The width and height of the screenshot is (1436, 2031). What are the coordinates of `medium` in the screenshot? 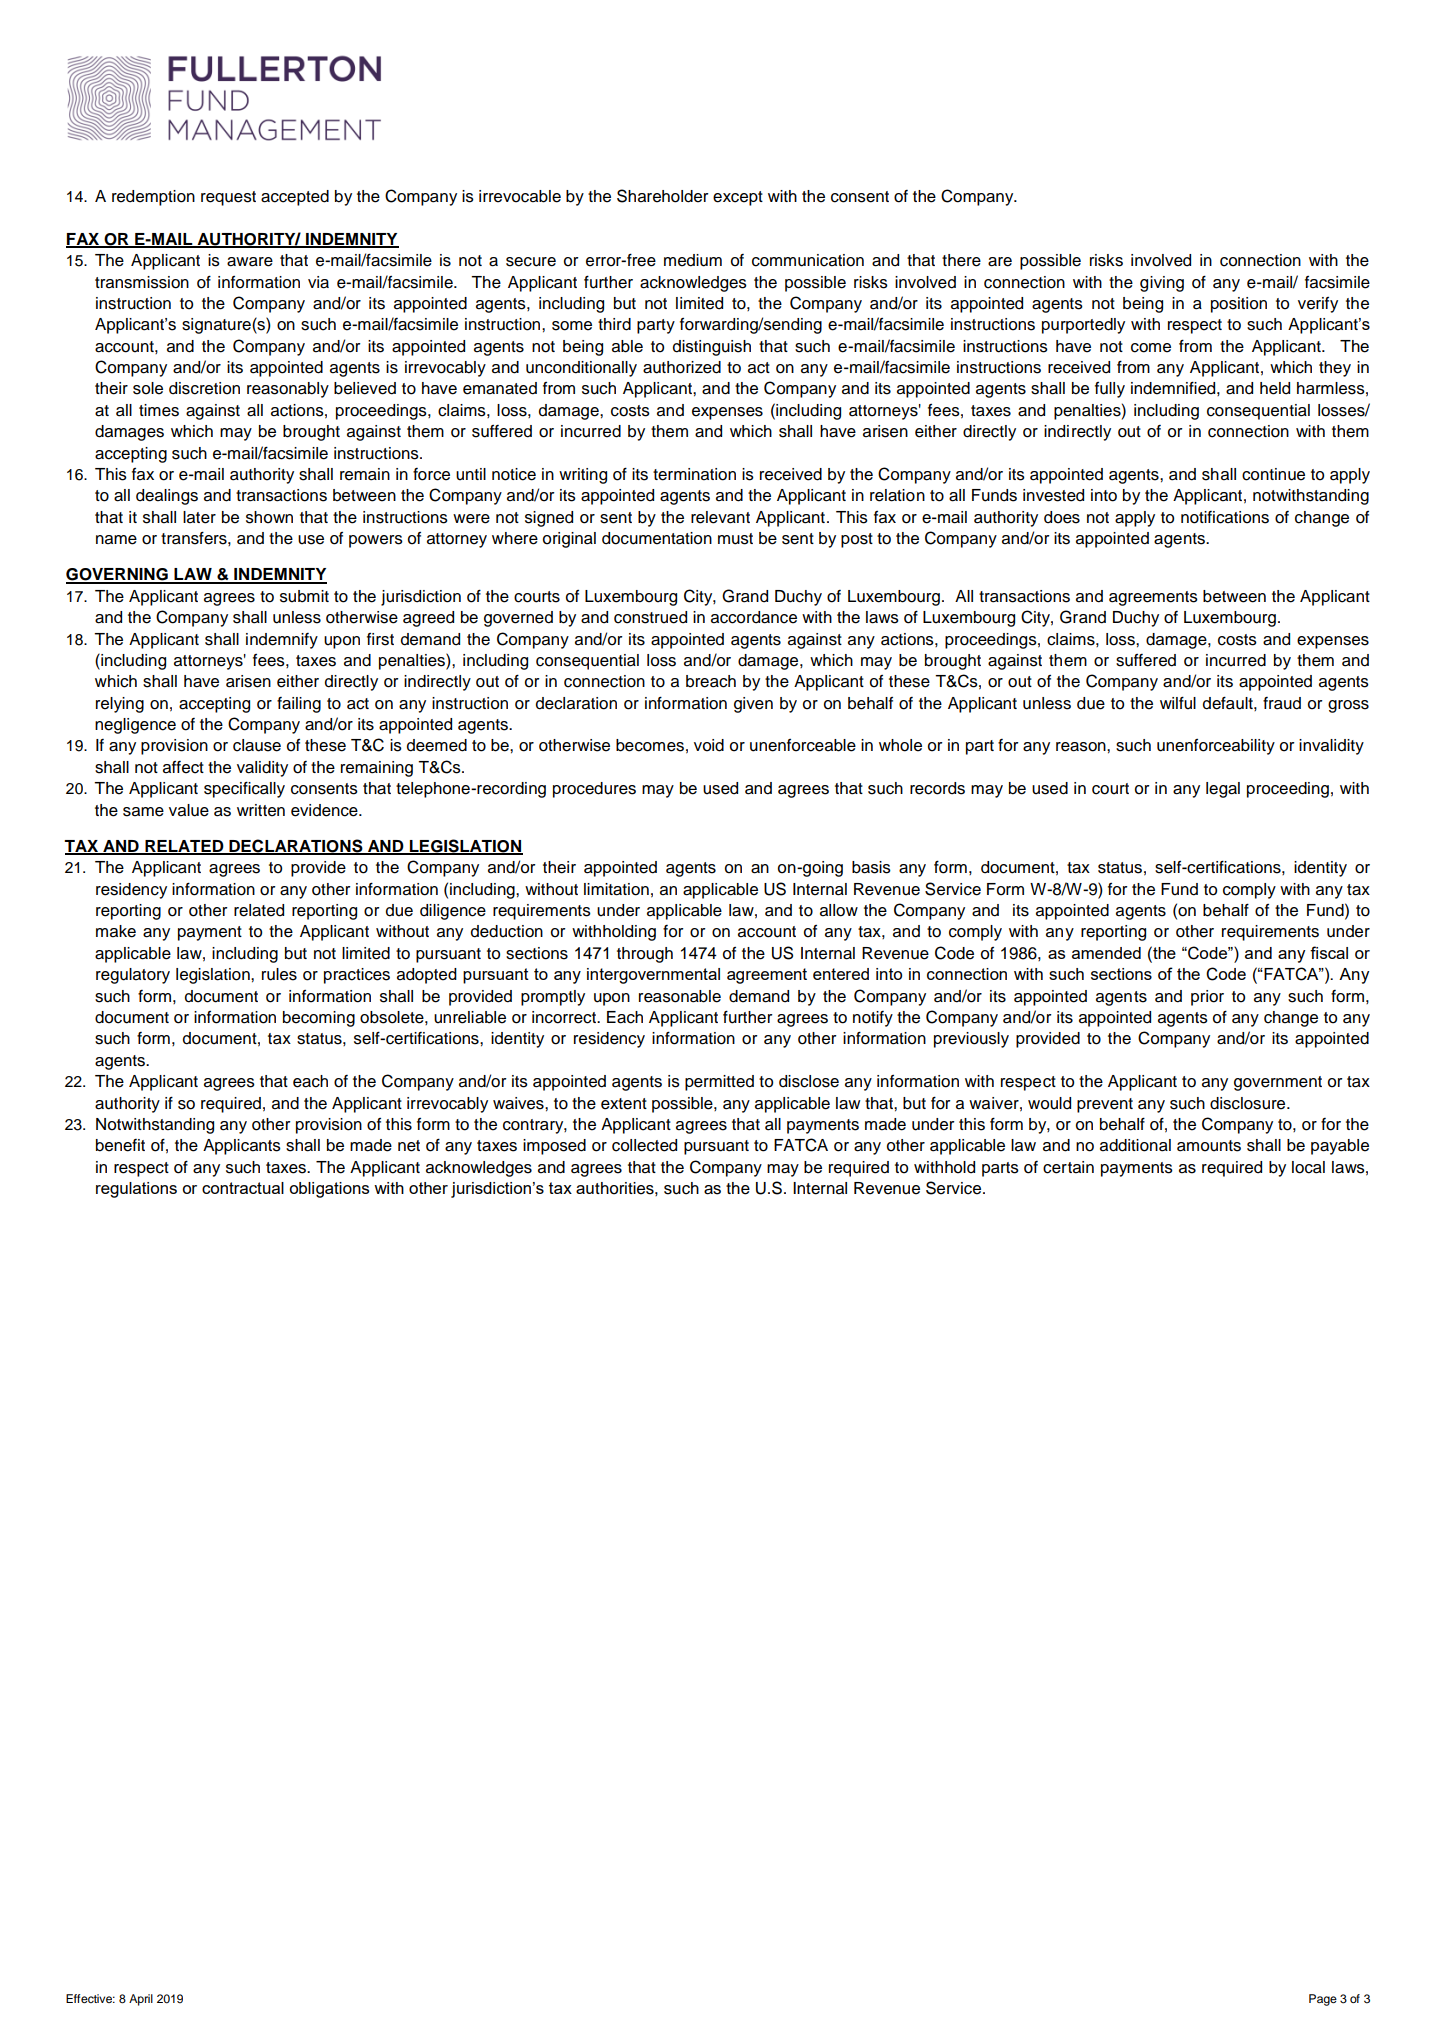 It's located at (693, 260).
